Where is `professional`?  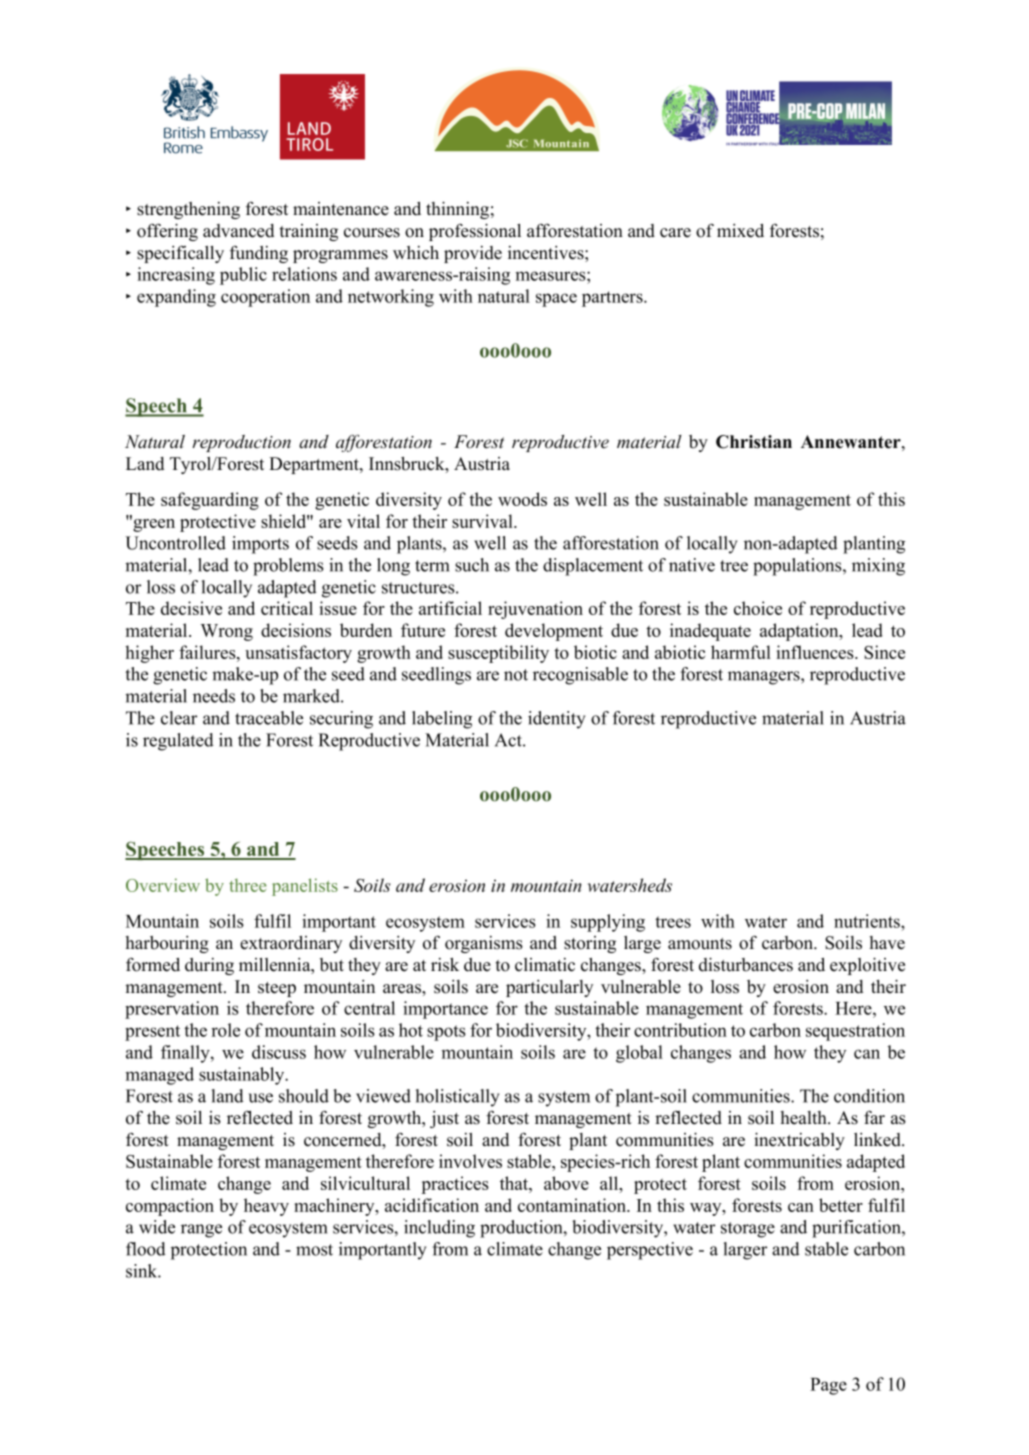 professional is located at coordinates (475, 232).
